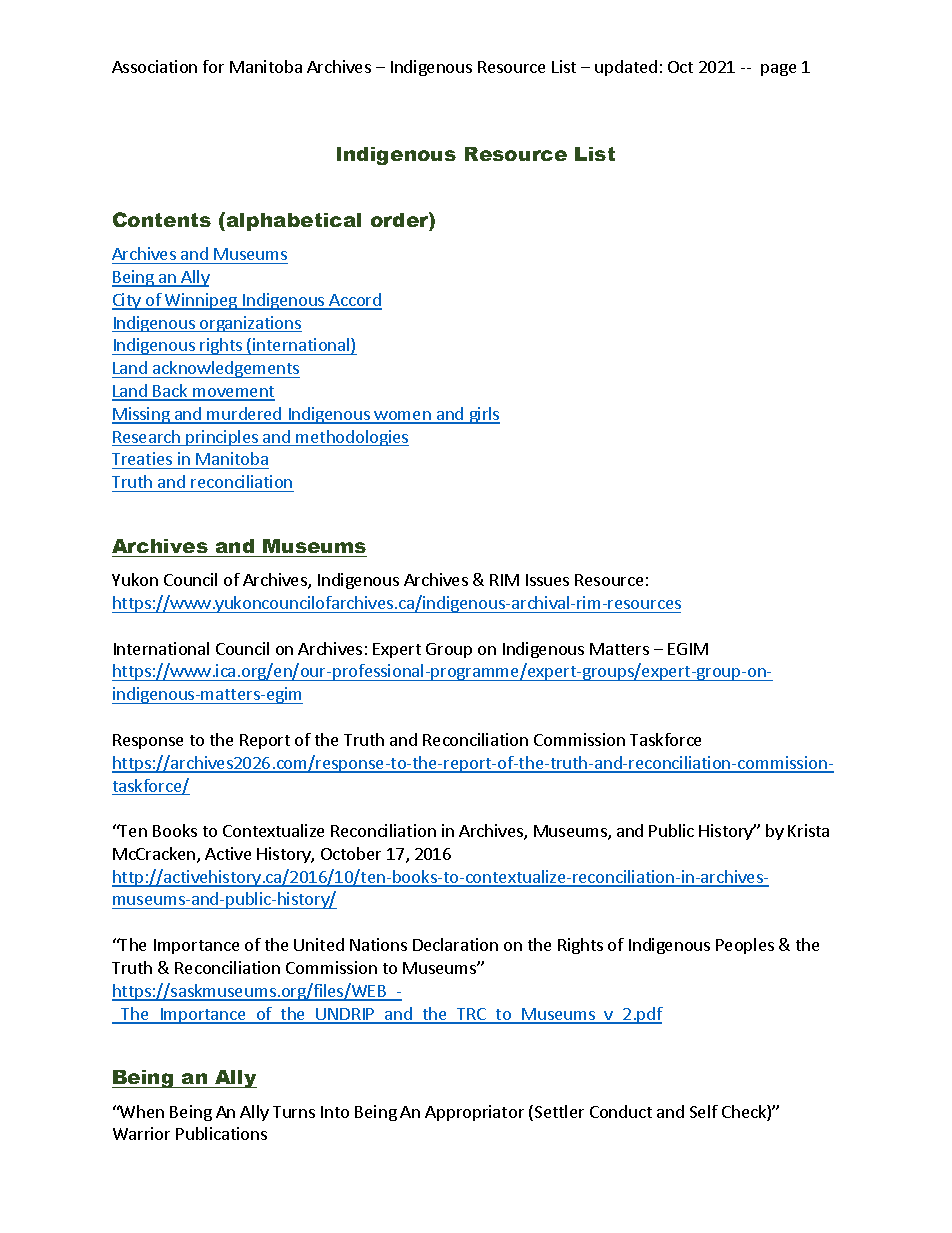  What do you see at coordinates (559, 1111) in the page?
I see `Settler` at bounding box center [559, 1111].
